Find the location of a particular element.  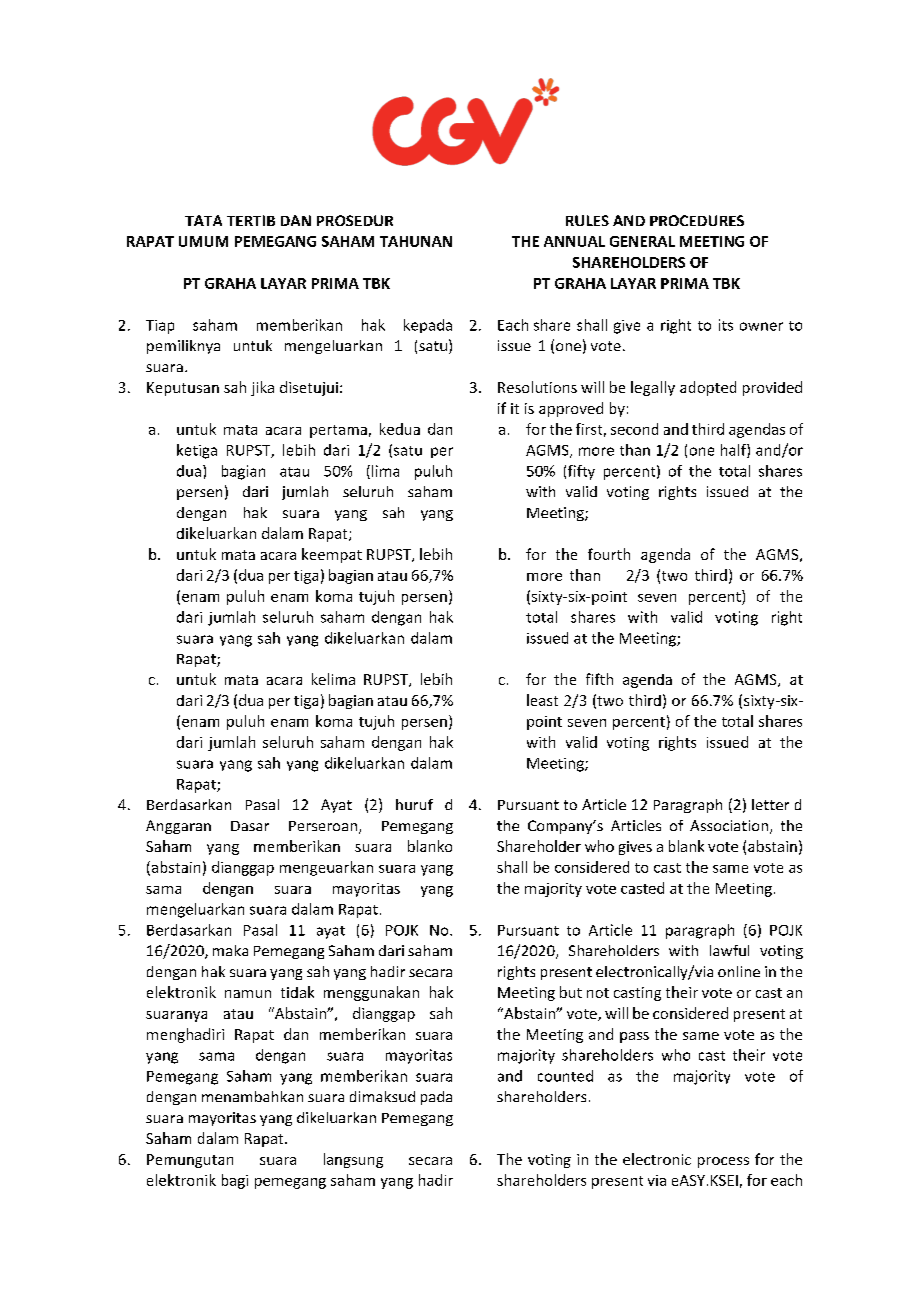

ANNUAL is located at coordinates (574, 241).
